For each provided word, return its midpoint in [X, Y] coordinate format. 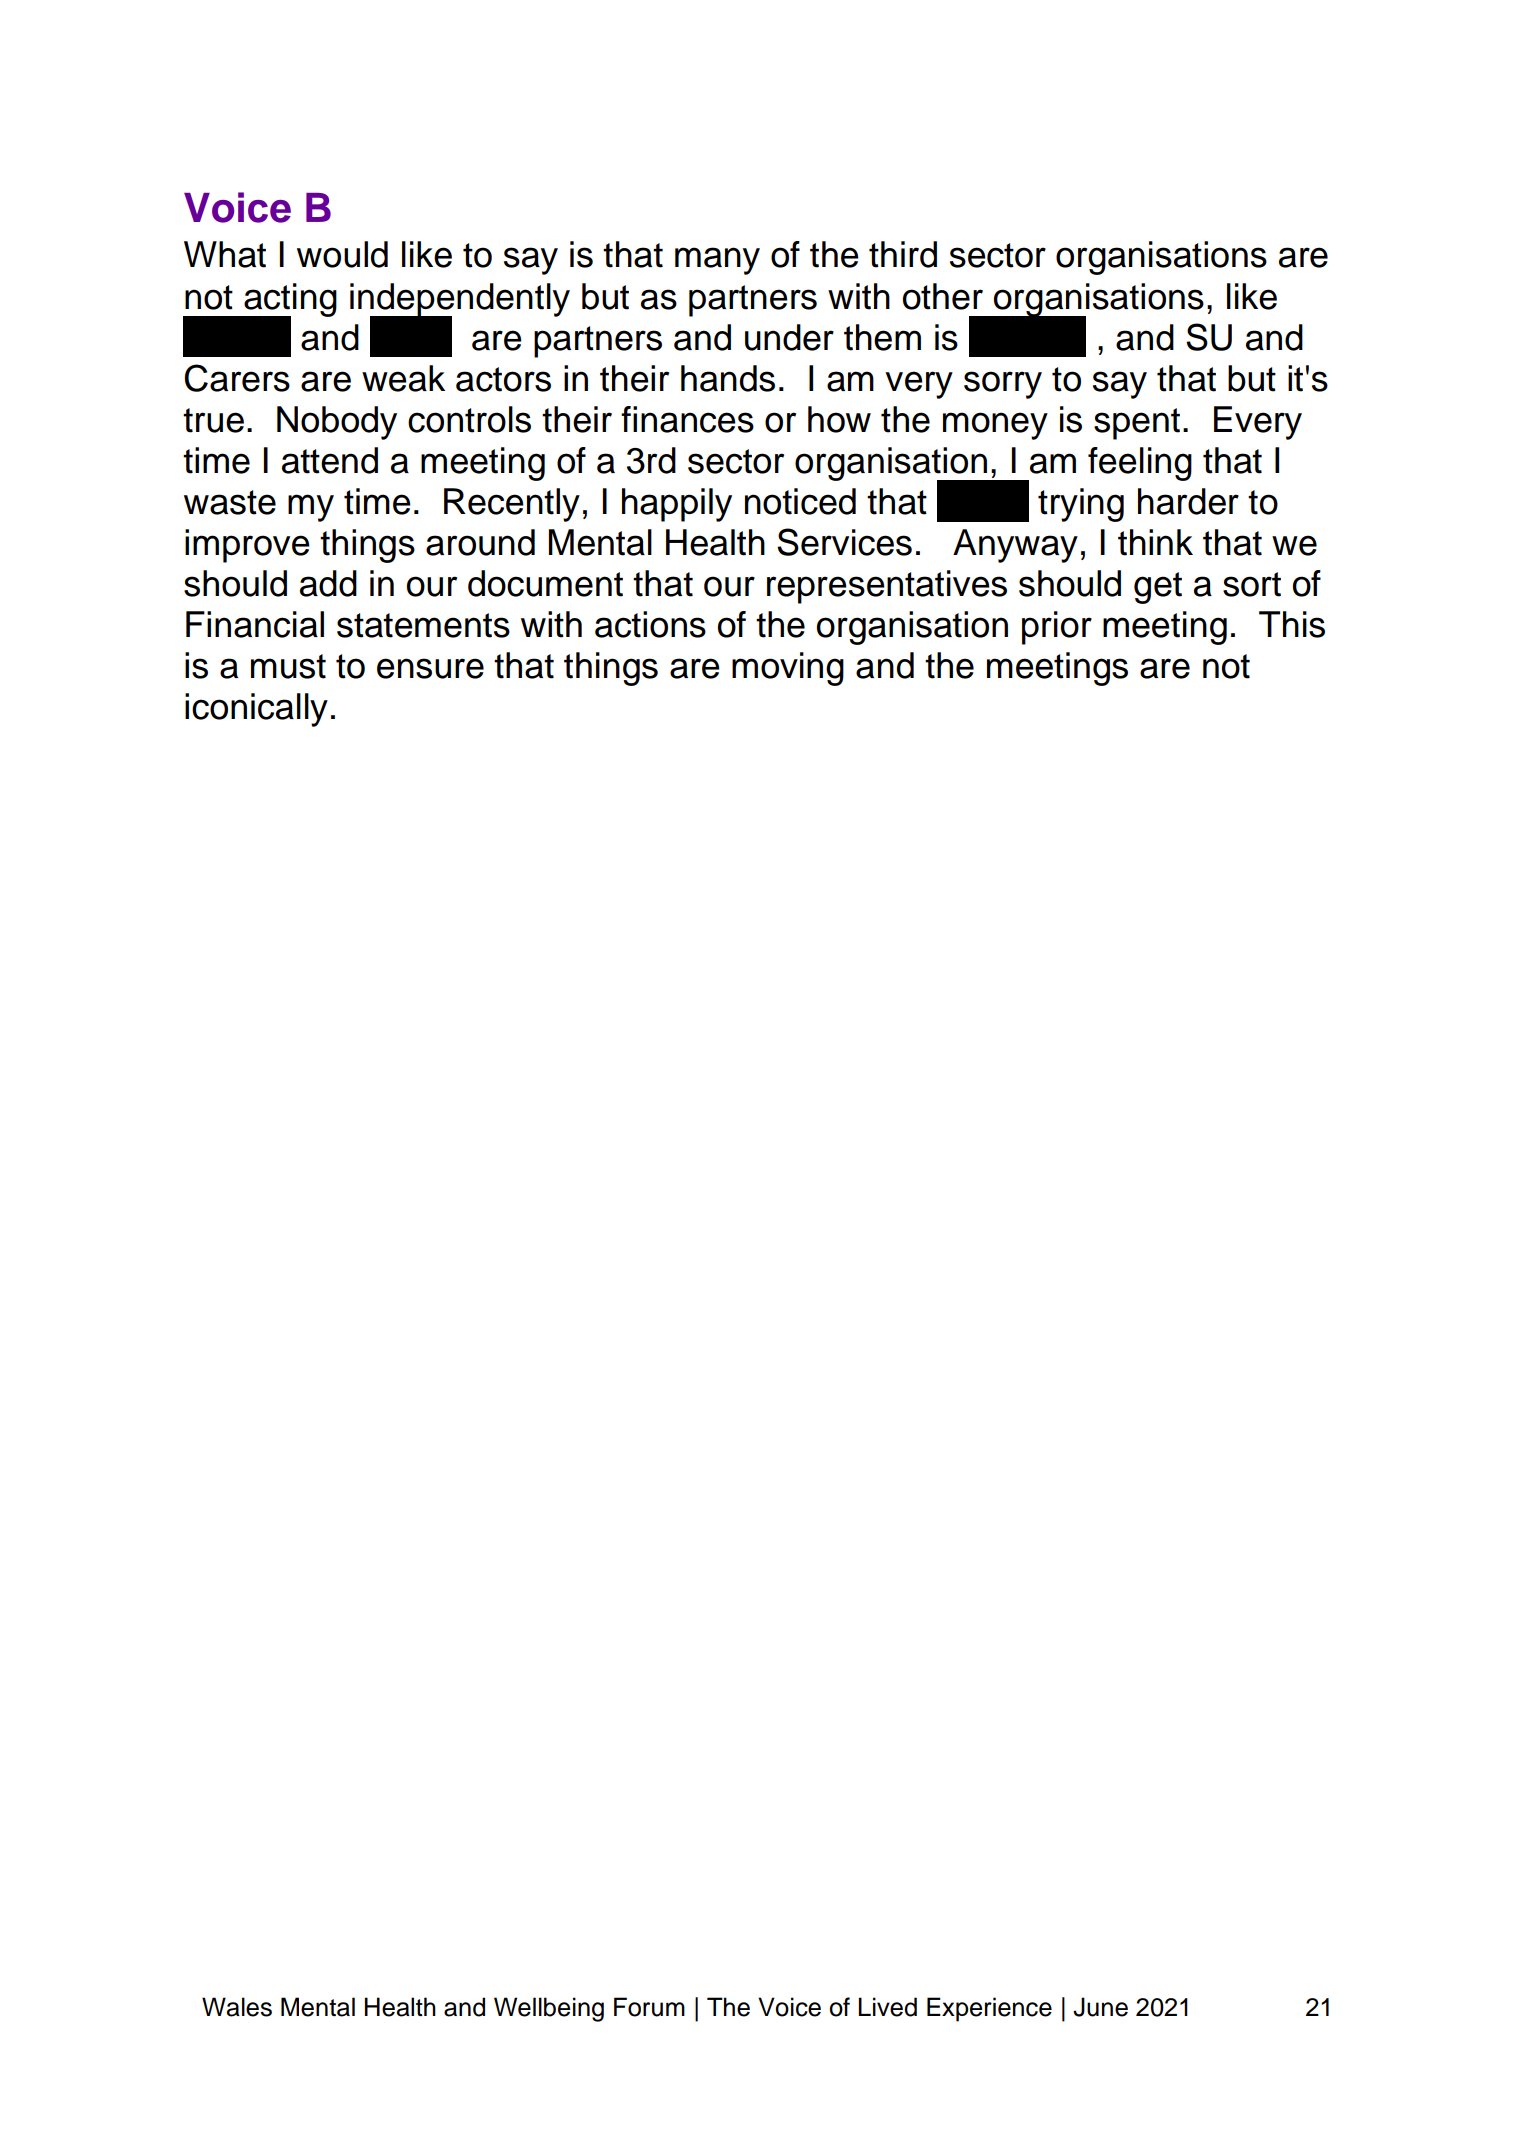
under [789, 337]
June [1100, 2007]
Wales [237, 2007]
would [342, 254]
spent [1137, 424]
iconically [256, 710]
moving [788, 669]
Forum [649, 2007]
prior [1057, 628]
